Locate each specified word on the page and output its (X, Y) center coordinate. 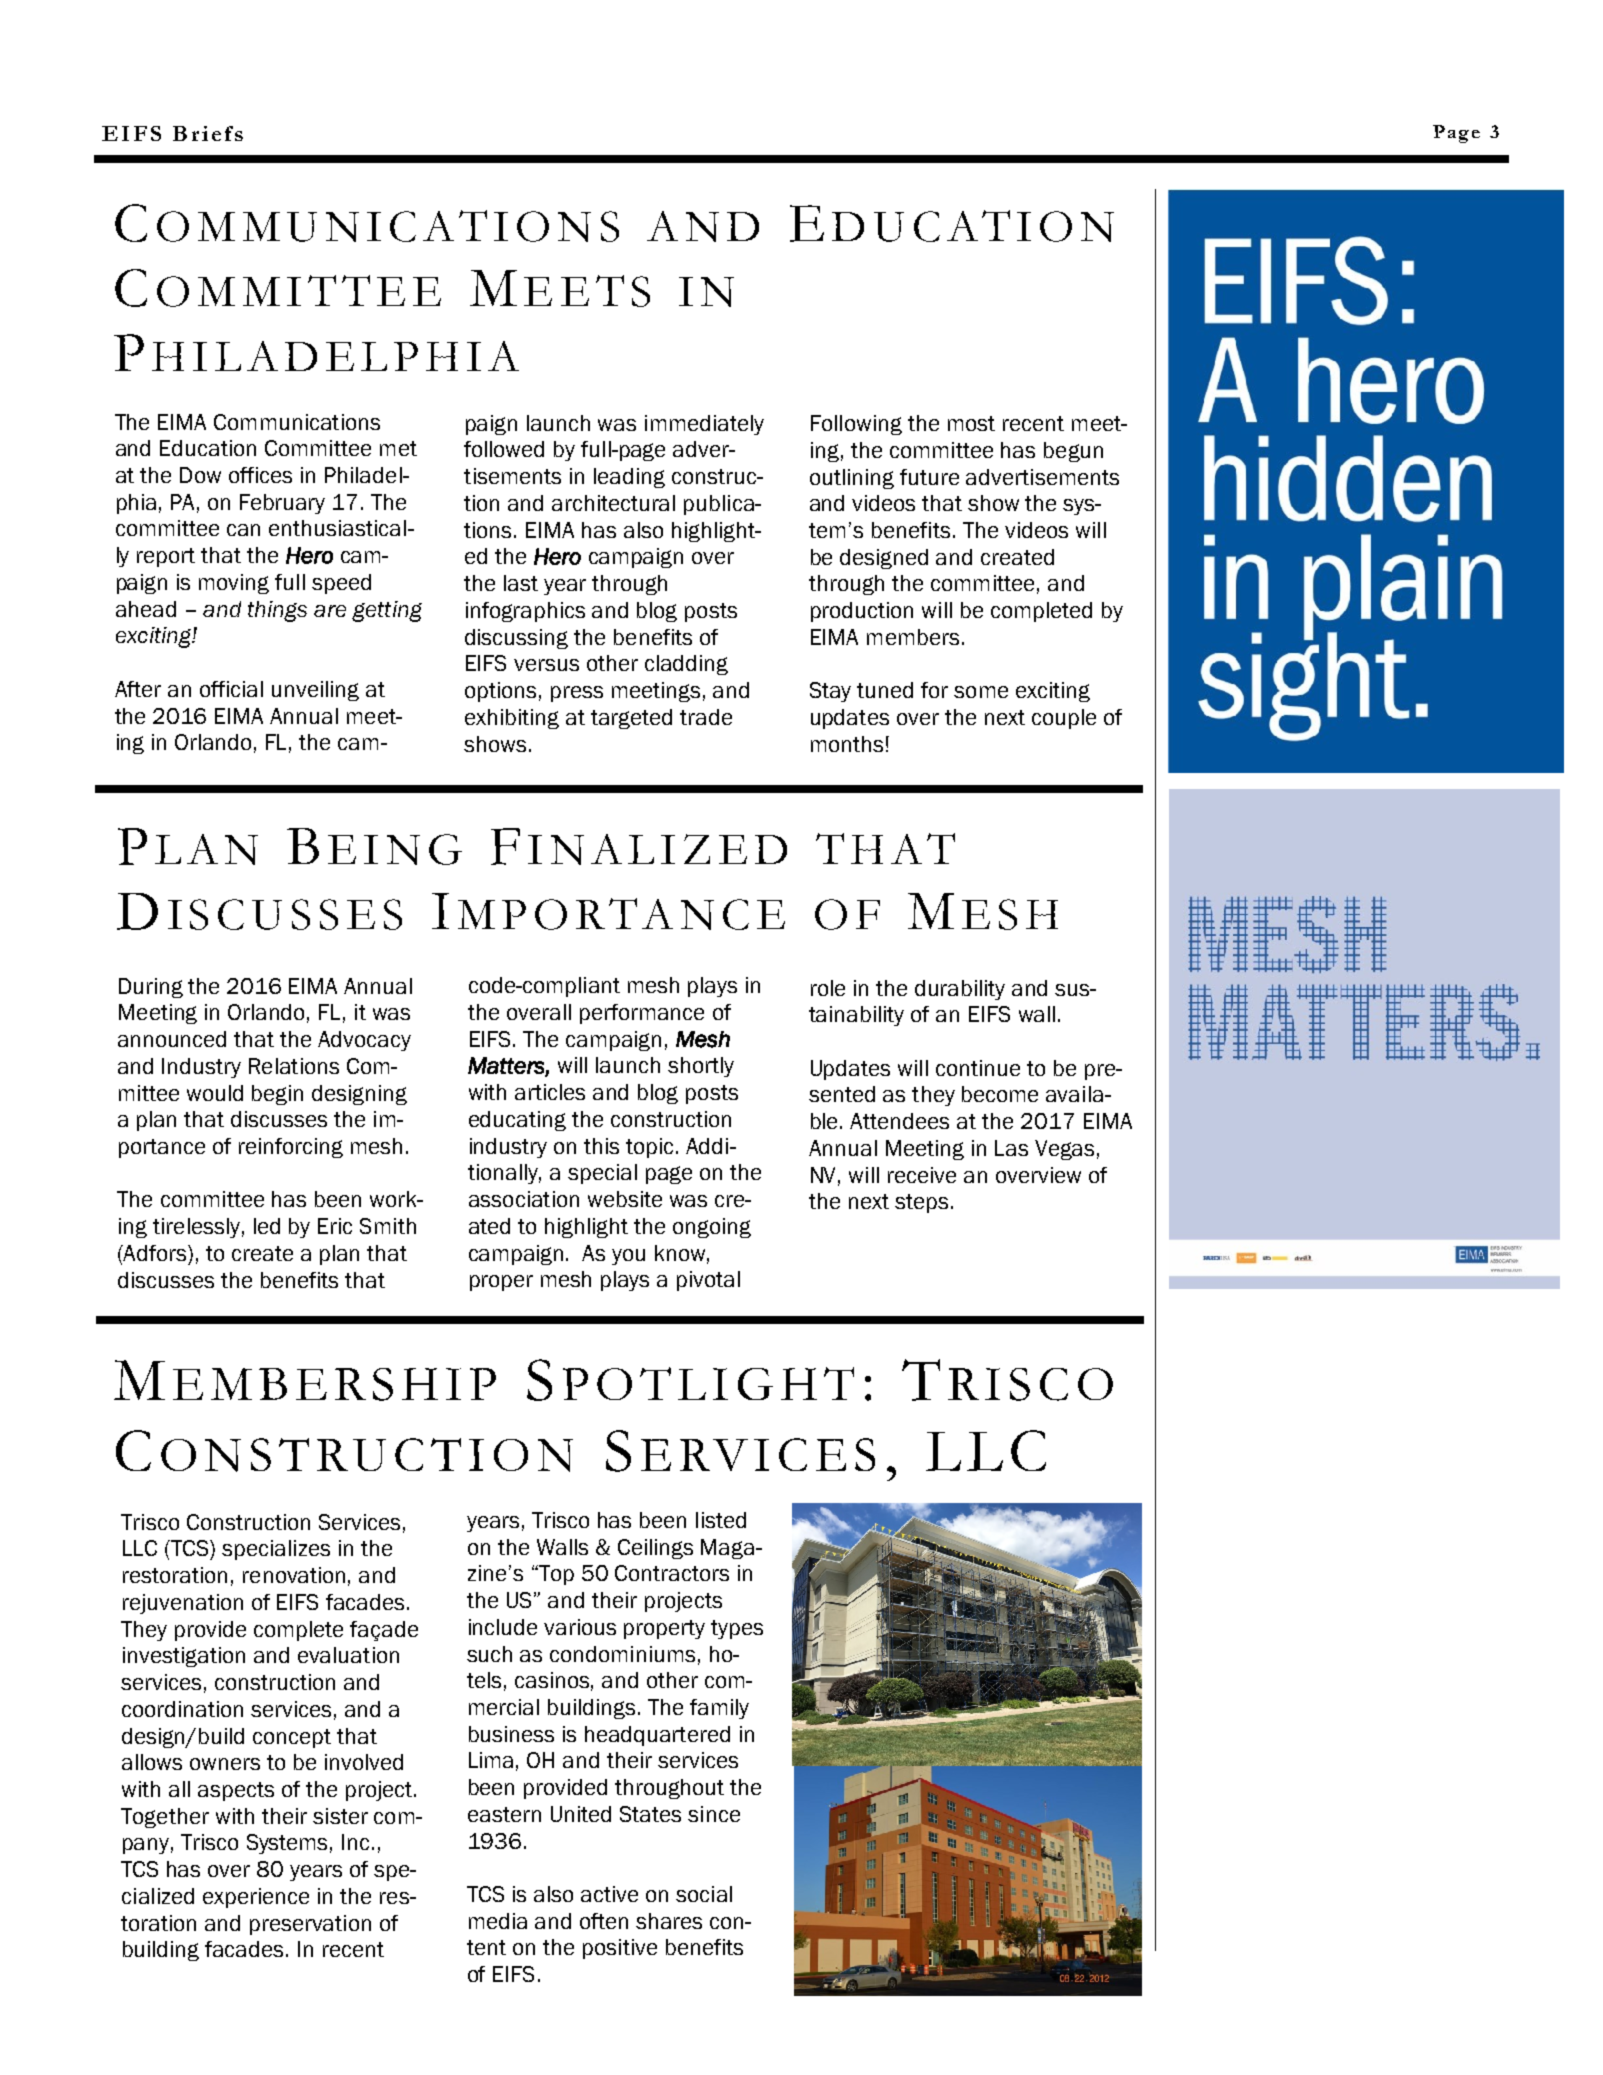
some (981, 692)
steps (921, 1203)
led (267, 1226)
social (704, 1894)
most (971, 423)
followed (504, 449)
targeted (631, 719)
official (231, 689)
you (628, 1257)
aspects (236, 1791)
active (609, 1894)
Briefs (208, 133)
